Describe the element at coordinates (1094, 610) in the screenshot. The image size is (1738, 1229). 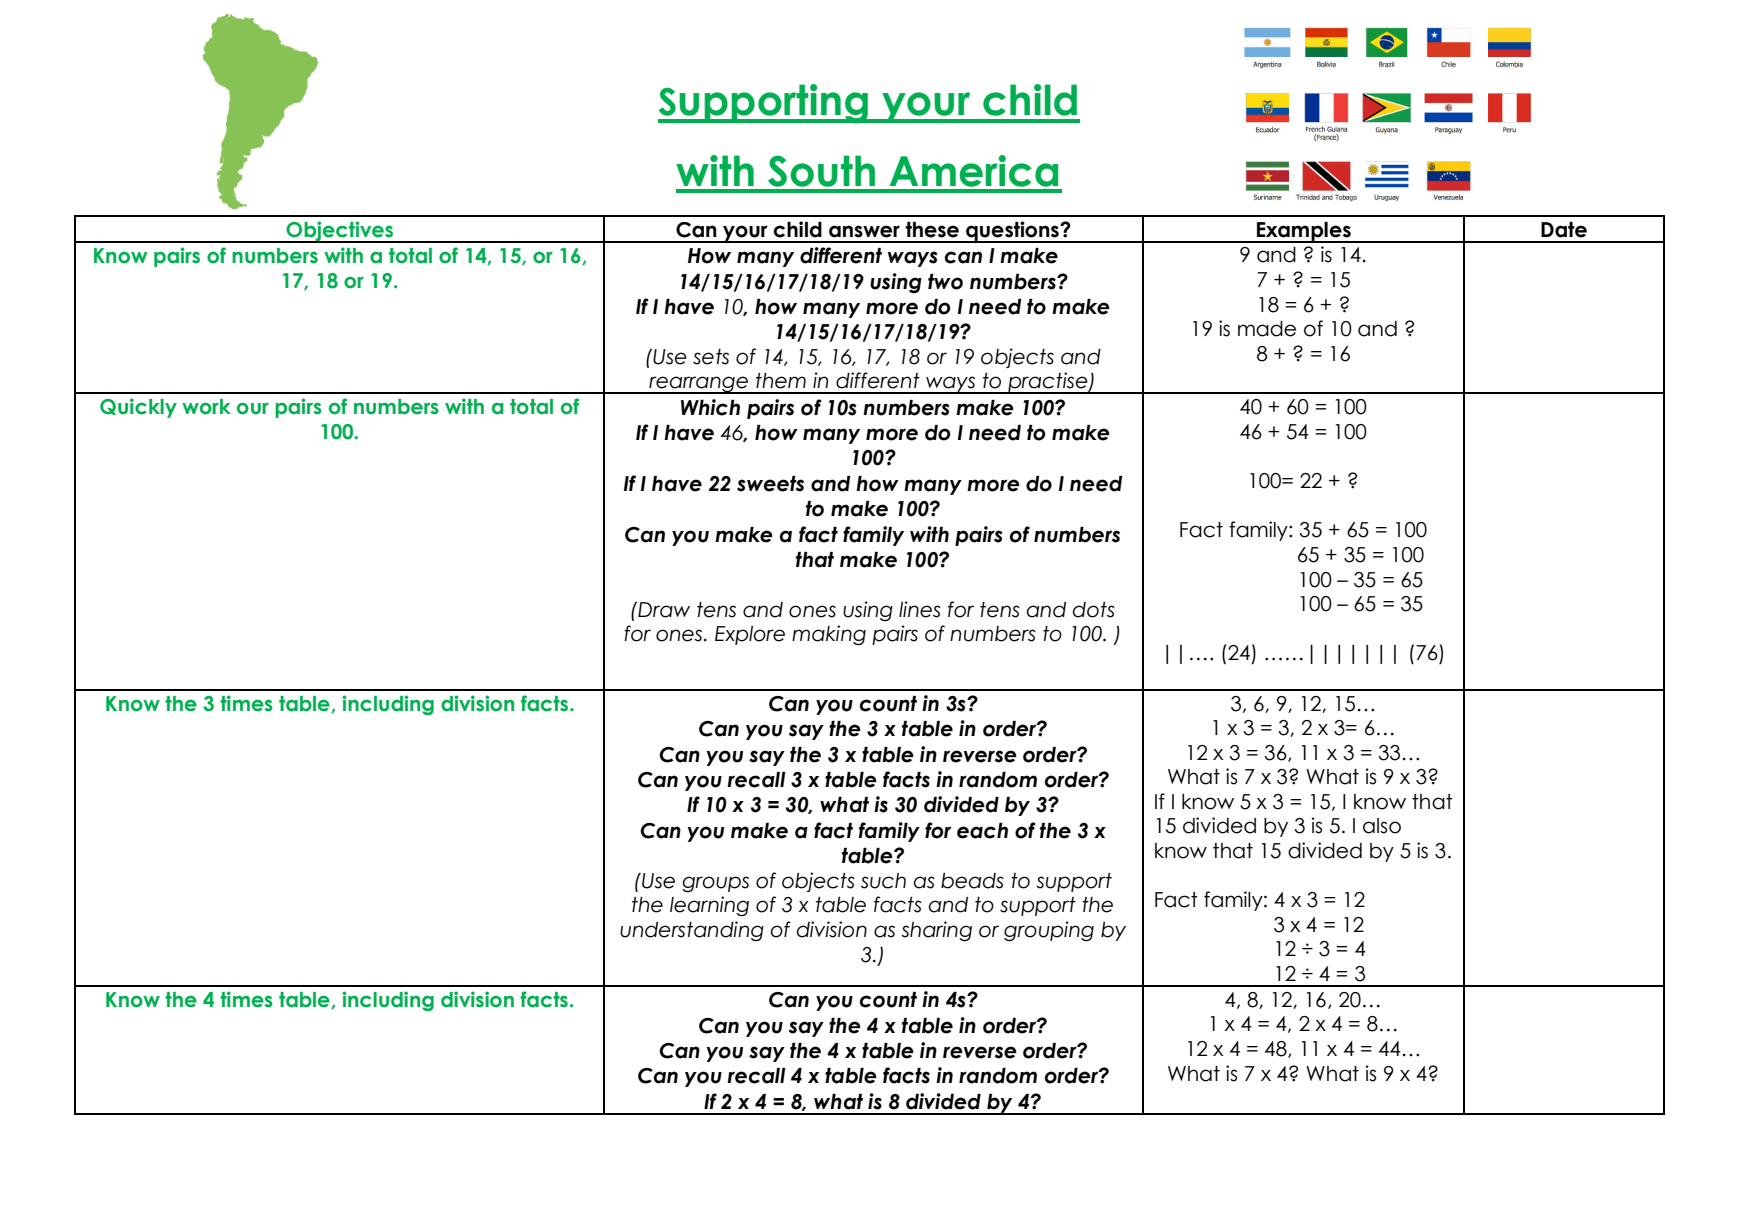
I see `dots` at that location.
